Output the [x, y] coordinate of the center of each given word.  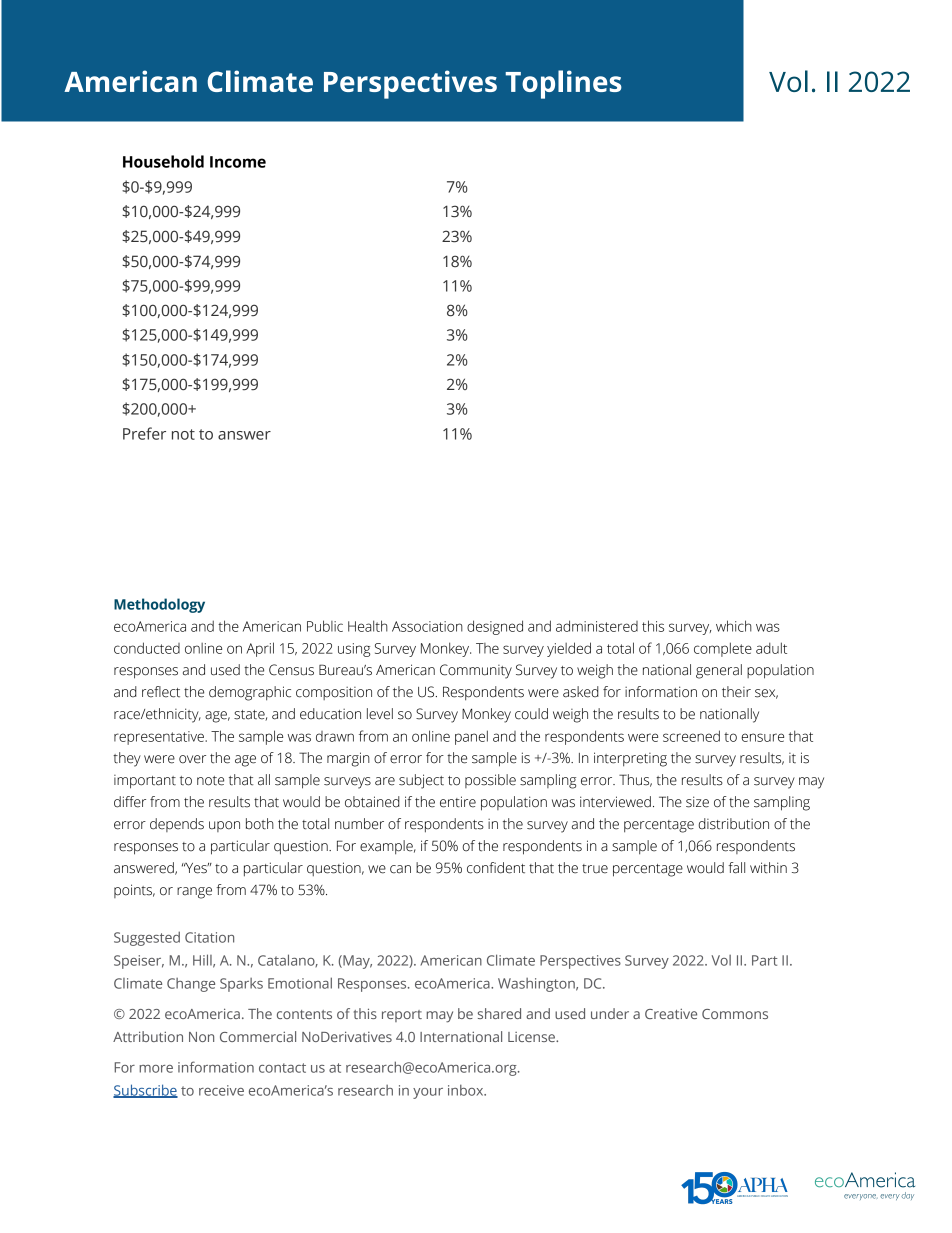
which [734, 626]
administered [597, 626]
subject [421, 781]
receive [221, 1090]
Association [427, 626]
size [697, 802]
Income [238, 162]
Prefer [144, 433]
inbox [467, 1090]
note [210, 781]
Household [163, 161]
